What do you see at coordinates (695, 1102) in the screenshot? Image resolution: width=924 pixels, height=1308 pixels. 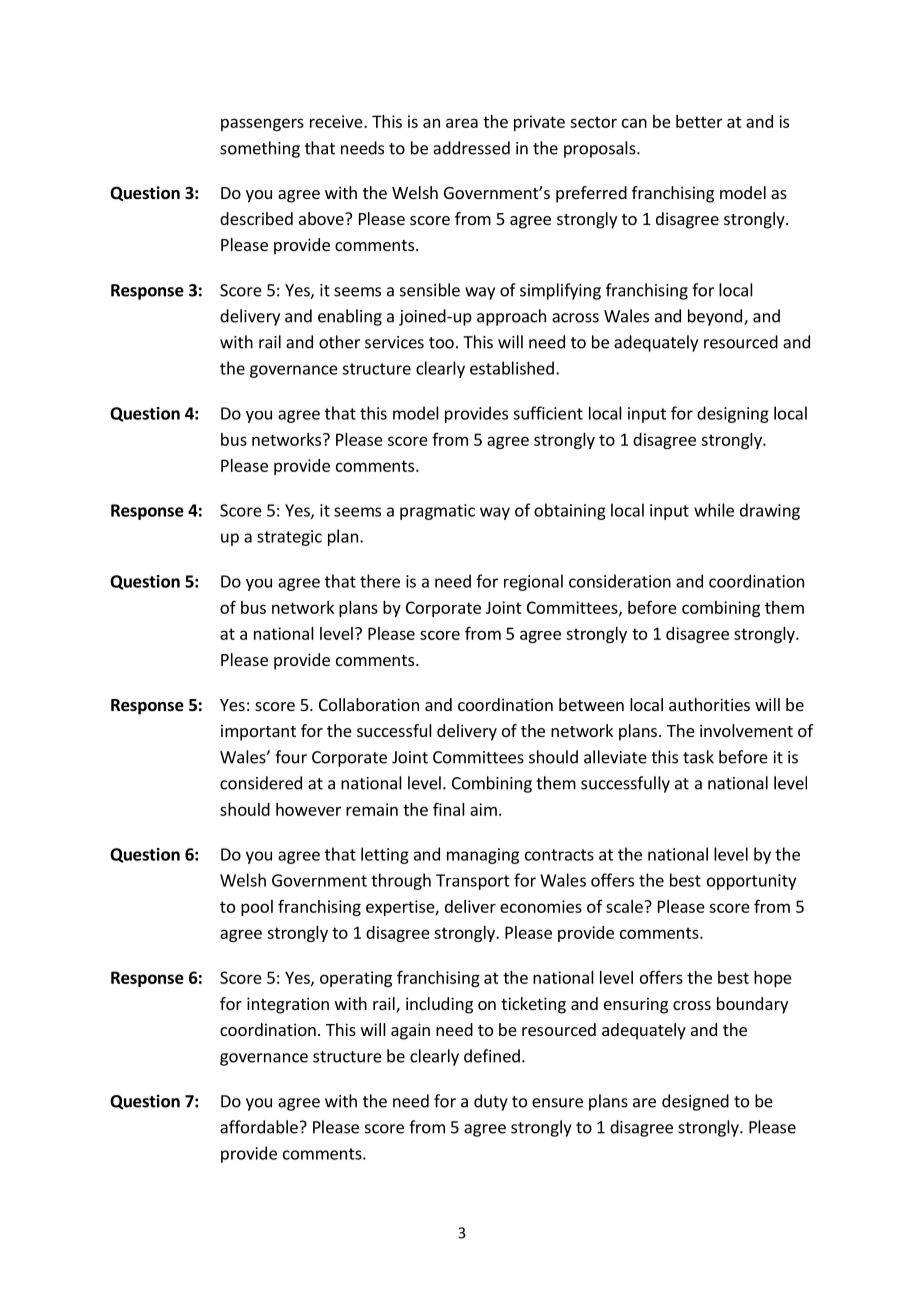 I see `designed` at bounding box center [695, 1102].
